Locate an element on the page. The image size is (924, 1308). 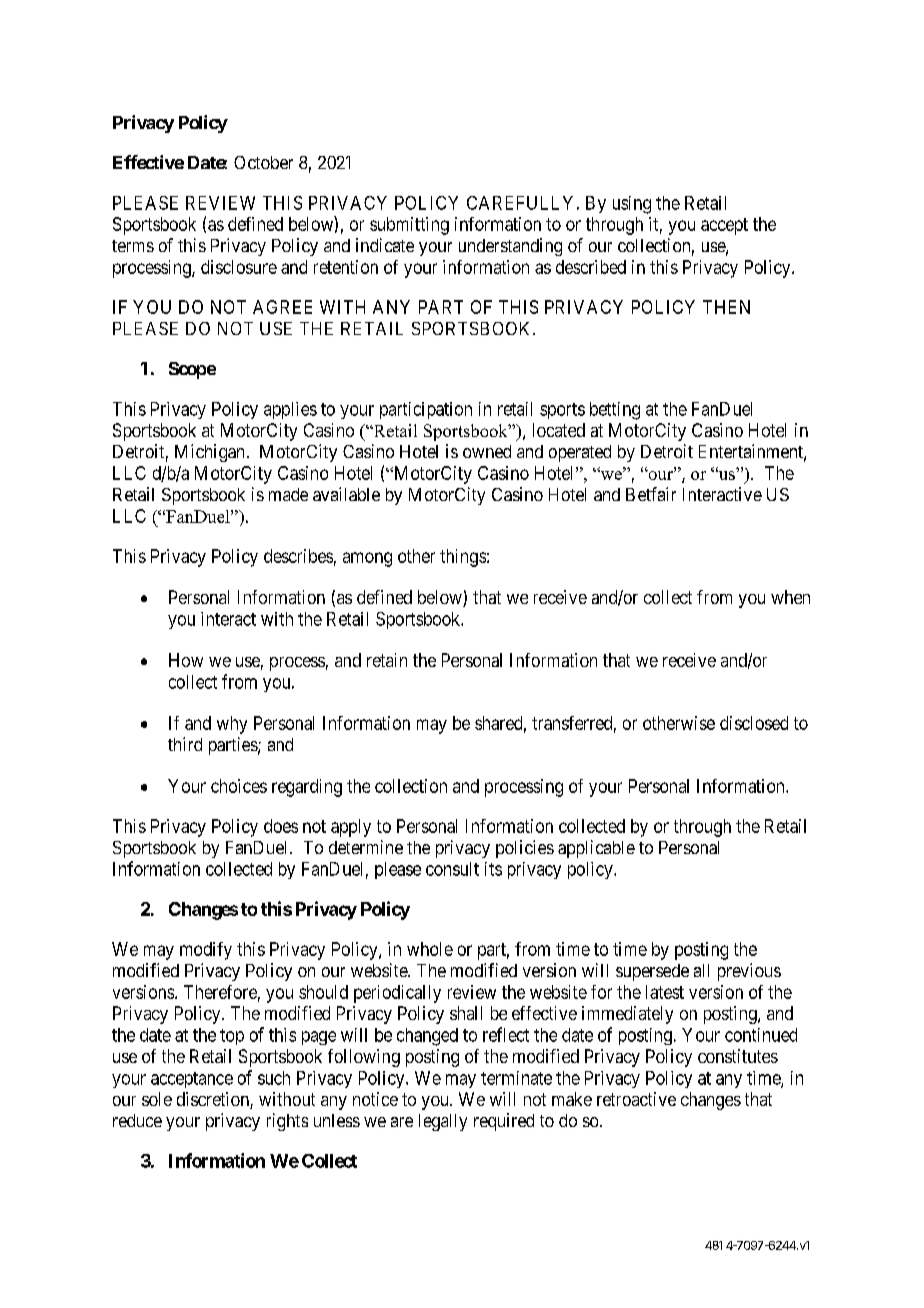
October is located at coordinates (263, 162).
